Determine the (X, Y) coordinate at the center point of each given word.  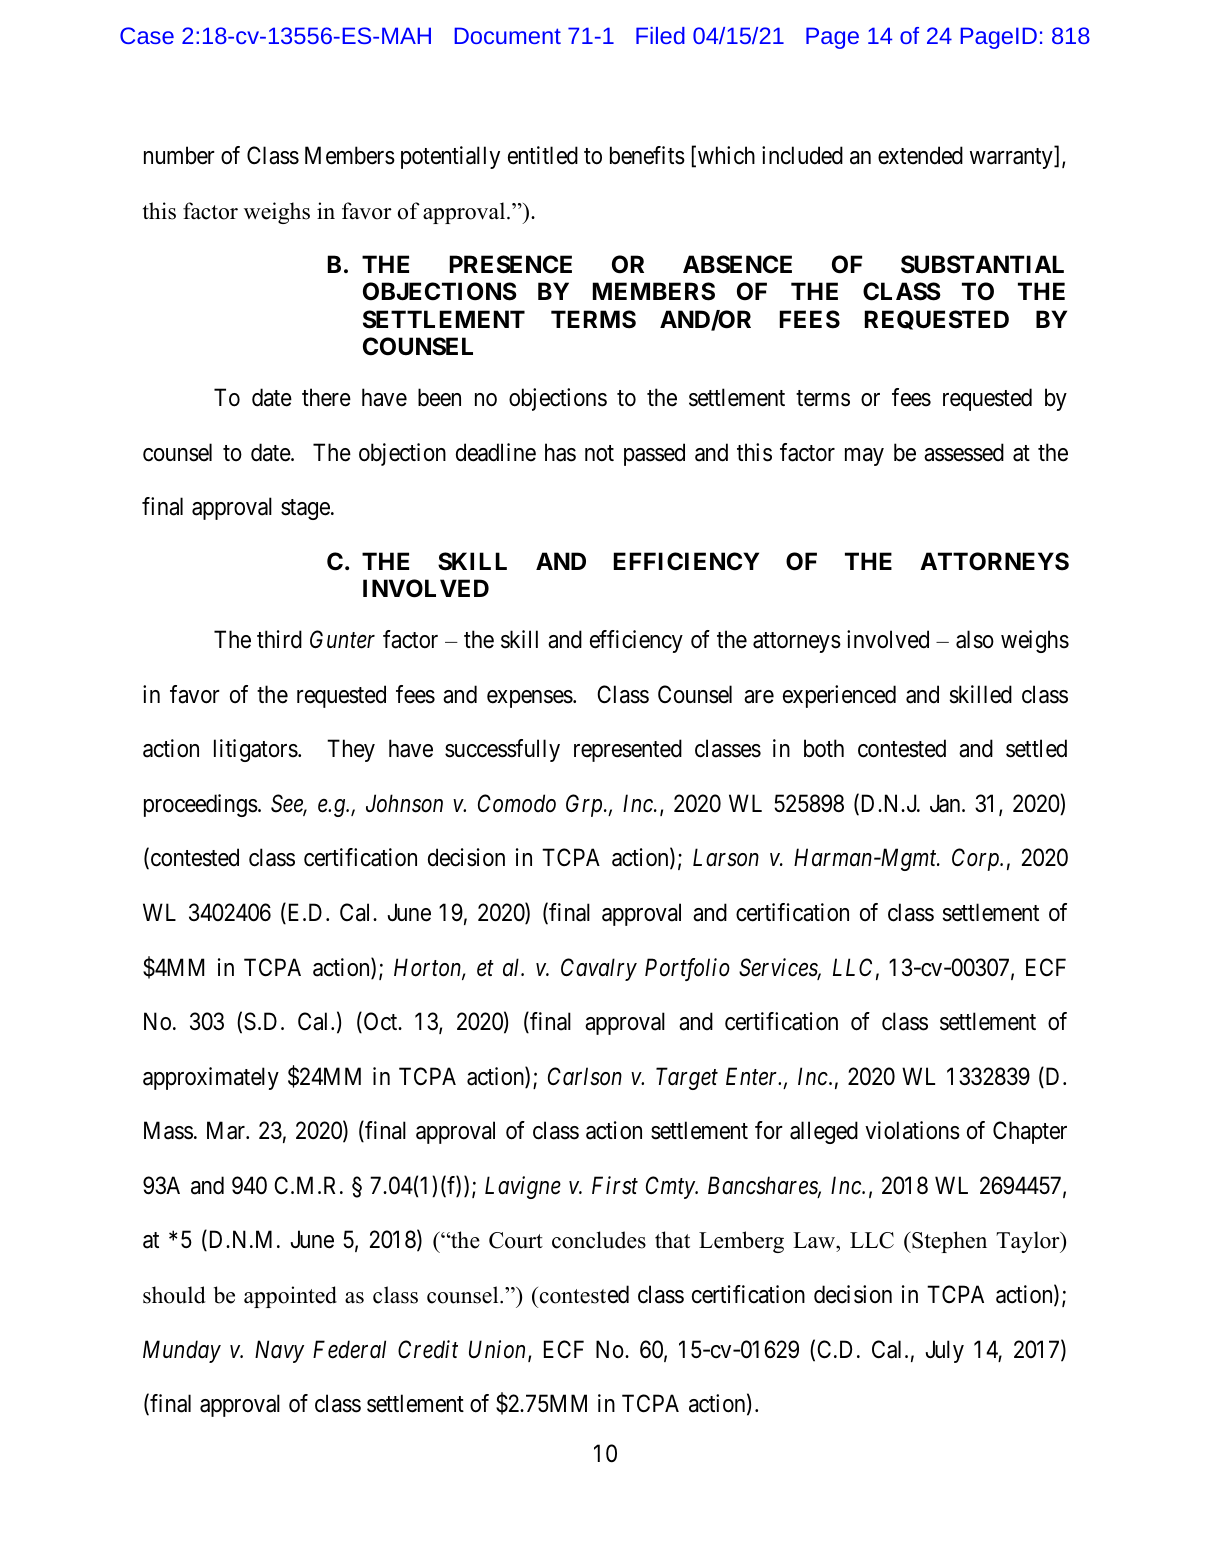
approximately (211, 1078)
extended (920, 155)
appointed (290, 1297)
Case (147, 35)
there (326, 397)
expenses (530, 699)
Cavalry (599, 969)
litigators (256, 750)
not (599, 453)
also (975, 639)
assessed (964, 452)
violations (912, 1130)
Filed (660, 35)
